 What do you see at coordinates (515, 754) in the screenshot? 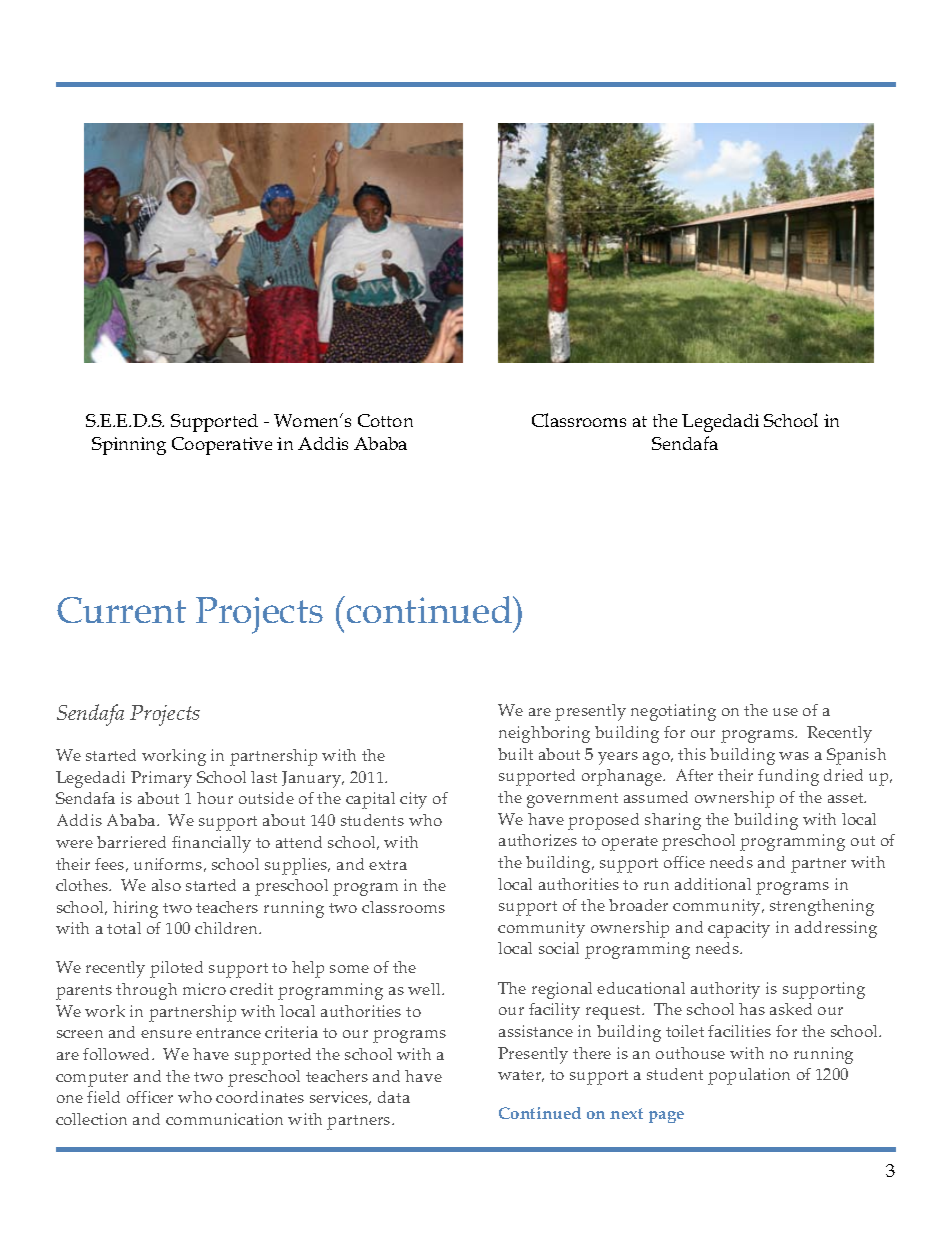
I see `built` at bounding box center [515, 754].
